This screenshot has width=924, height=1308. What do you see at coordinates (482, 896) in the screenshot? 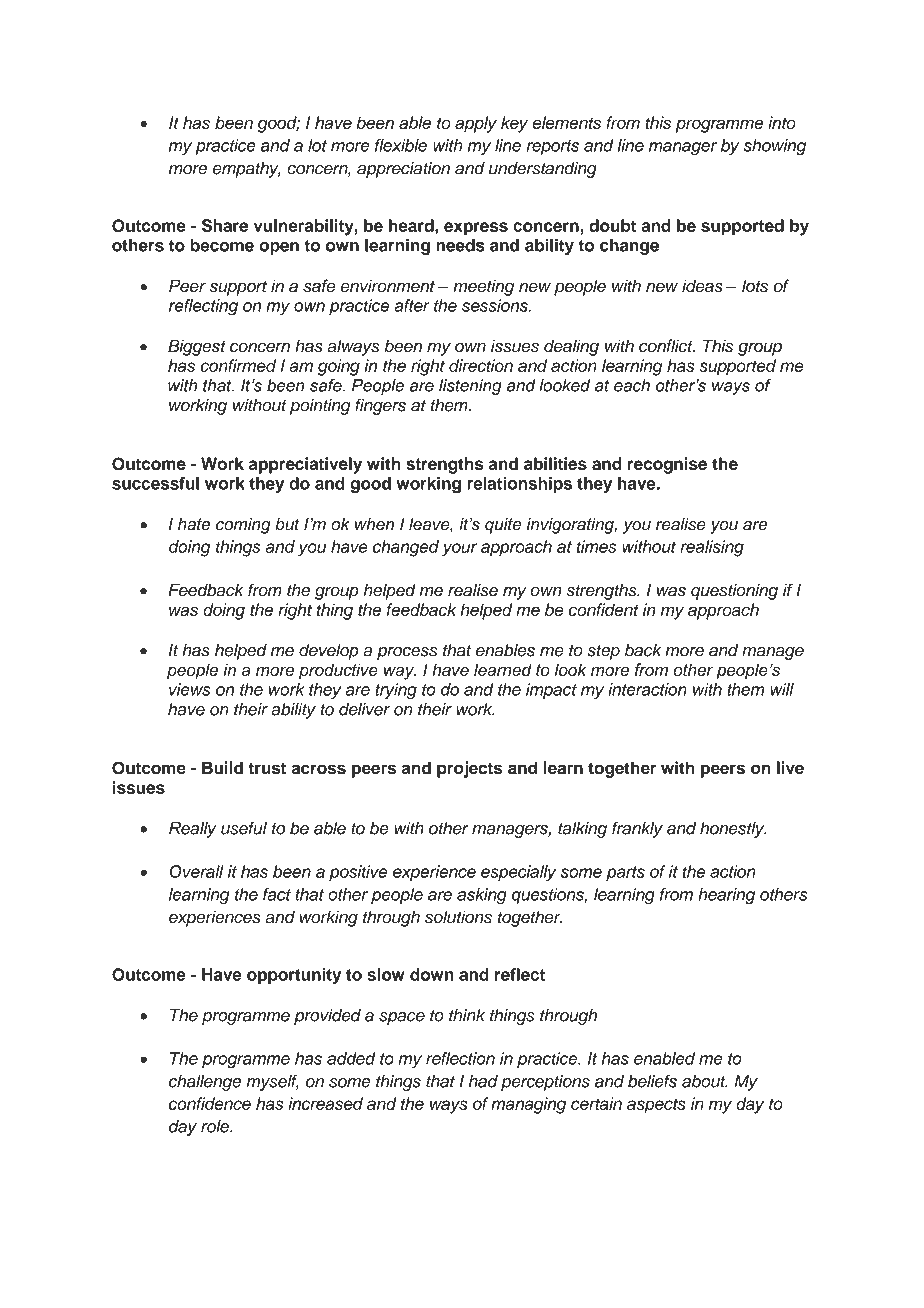
I see `asking` at bounding box center [482, 896].
